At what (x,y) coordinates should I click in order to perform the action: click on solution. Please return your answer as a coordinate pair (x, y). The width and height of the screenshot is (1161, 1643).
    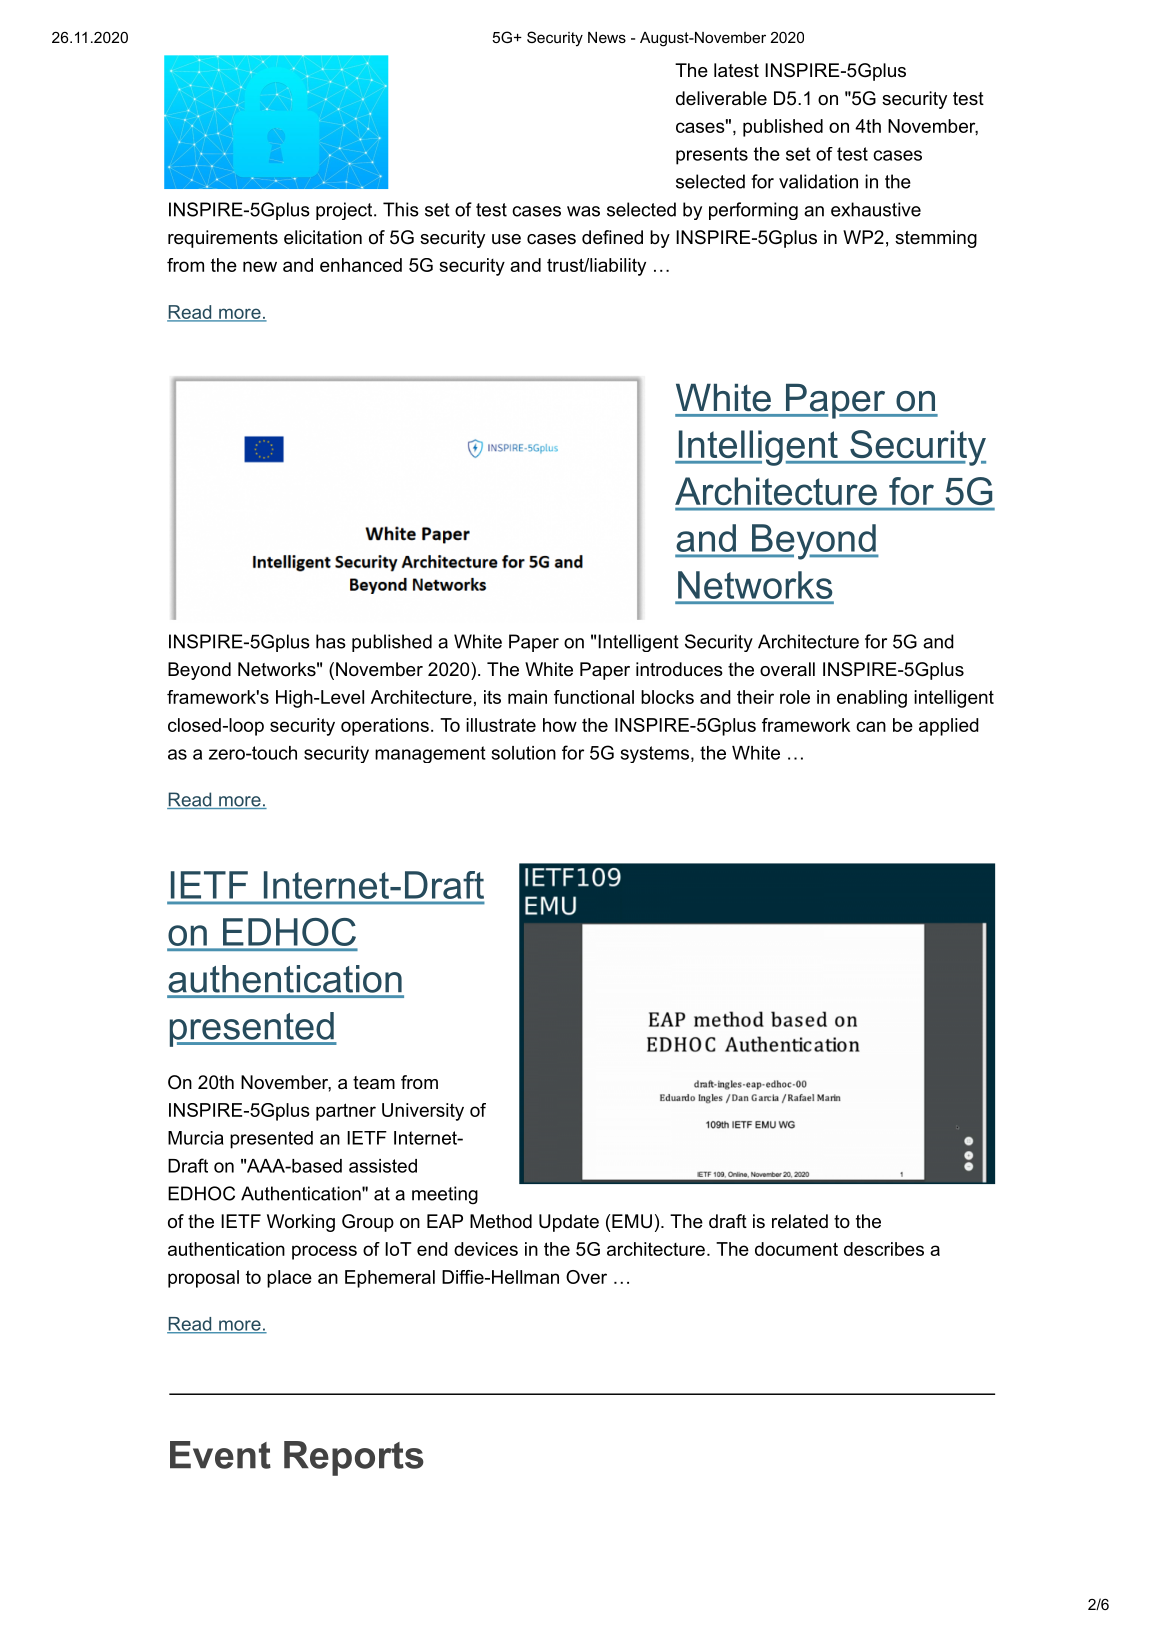
    Looking at the image, I should click on (524, 753).
